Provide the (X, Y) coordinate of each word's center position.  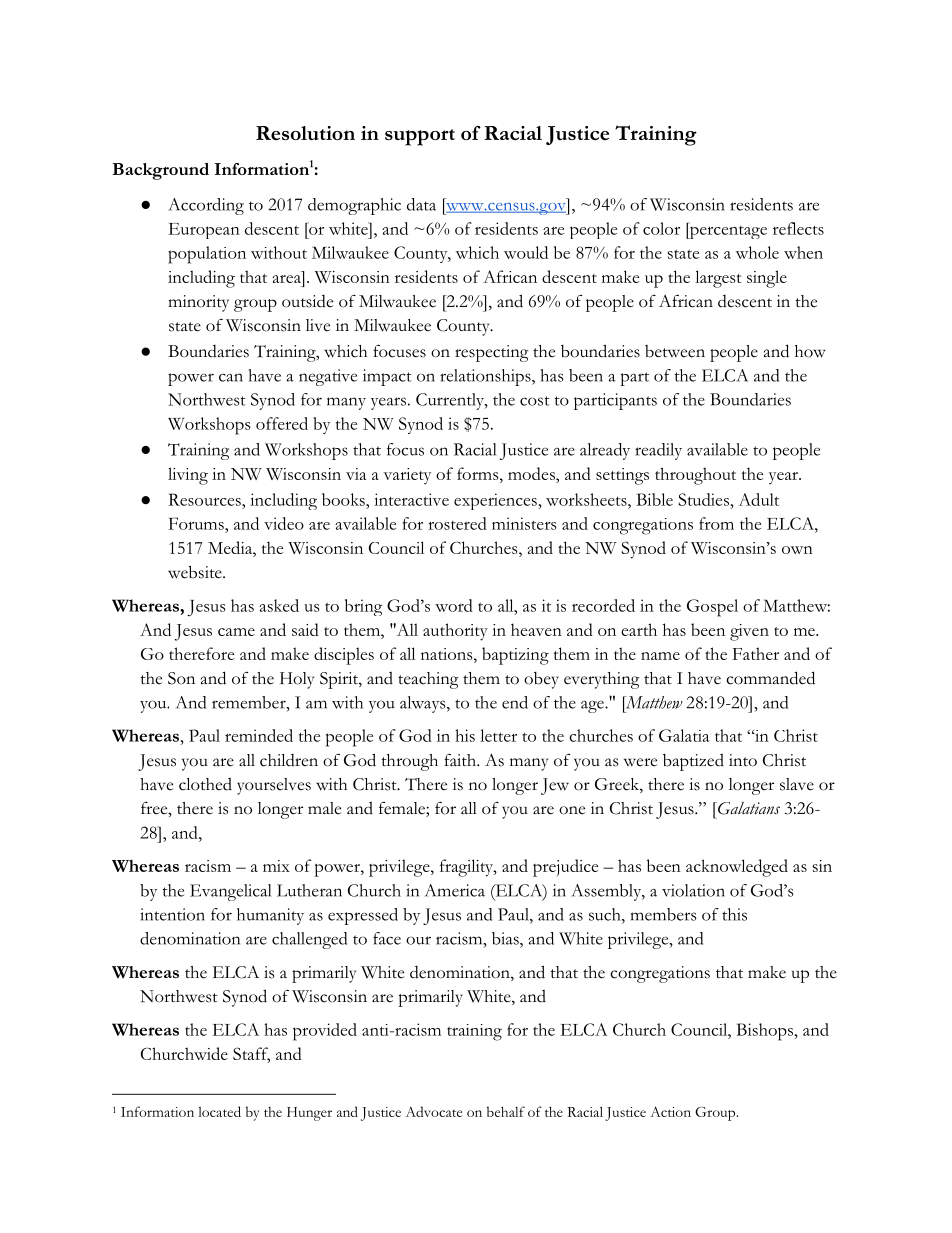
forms (479, 473)
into (743, 760)
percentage (727, 231)
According (206, 206)
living (188, 476)
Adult (759, 499)
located (219, 1111)
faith (461, 760)
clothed (205, 784)
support (420, 137)
